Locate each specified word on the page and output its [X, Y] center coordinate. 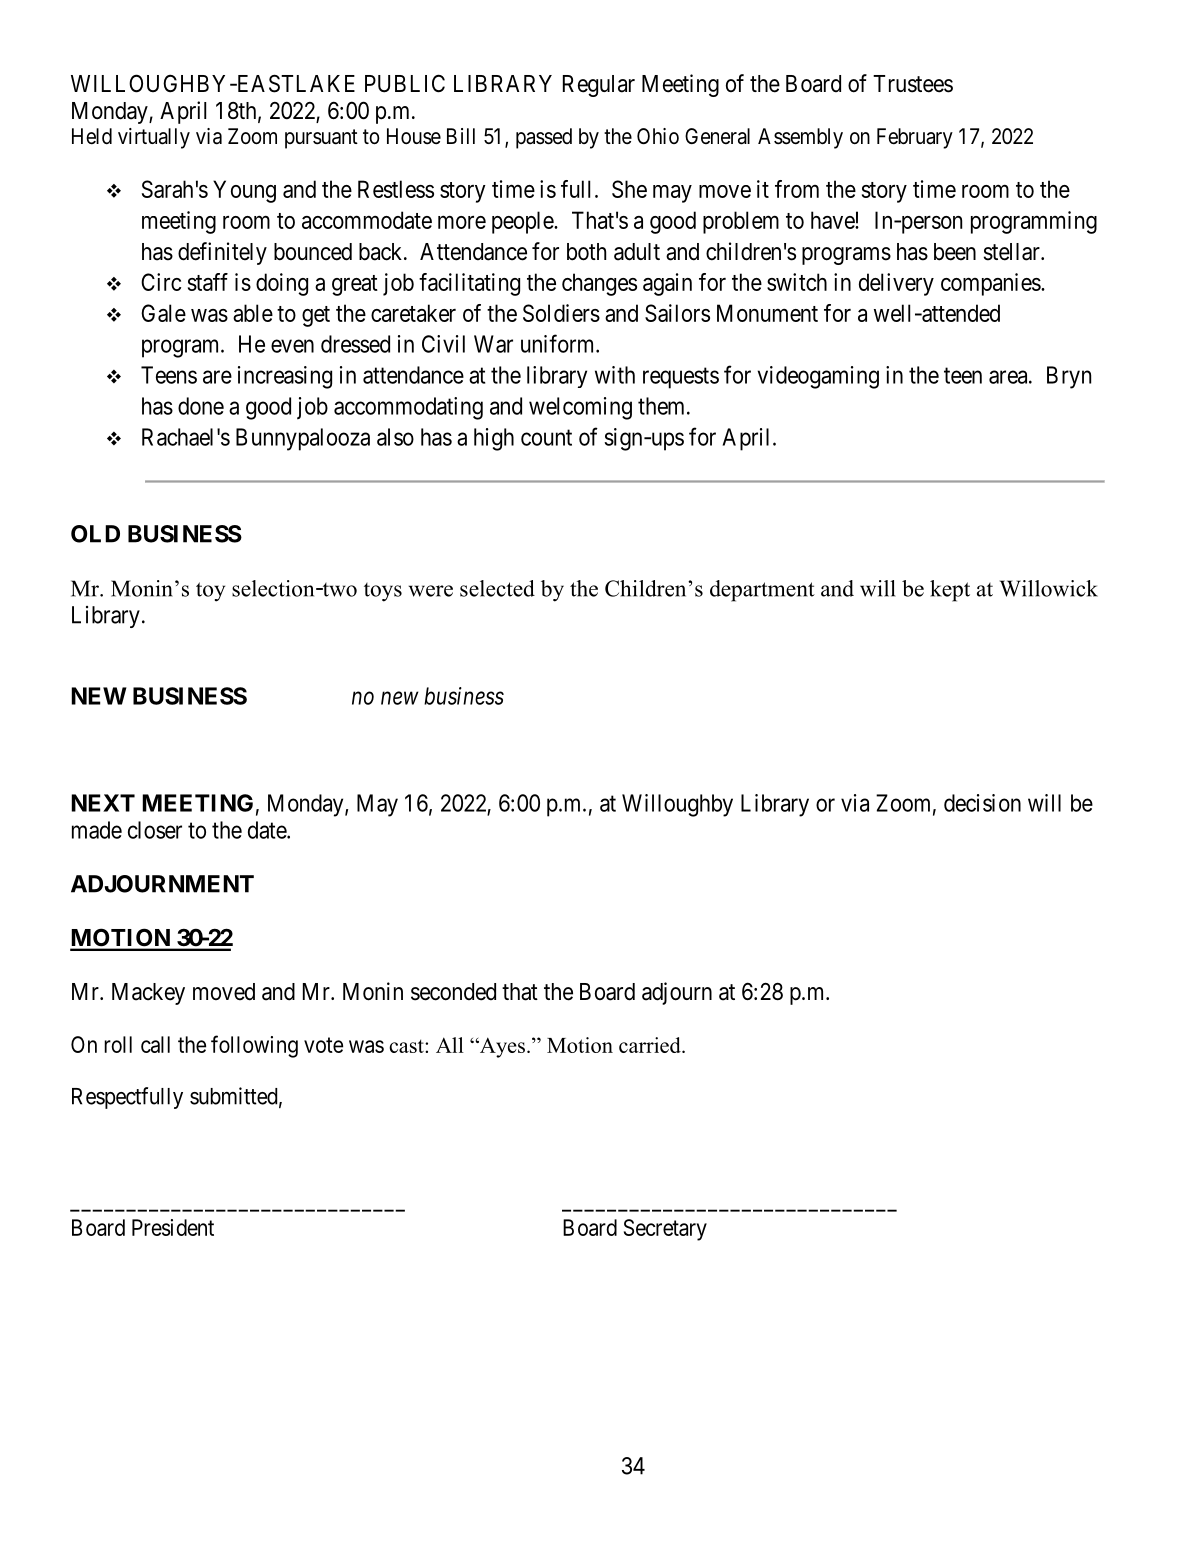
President [173, 1227]
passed [544, 138]
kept [950, 591]
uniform [559, 343]
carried [651, 1045]
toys [383, 592]
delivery [896, 284]
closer [155, 830]
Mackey [148, 994]
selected [497, 588]
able [253, 313]
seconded [453, 992]
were [431, 591]
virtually [154, 138]
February [915, 138]
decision [982, 803]
